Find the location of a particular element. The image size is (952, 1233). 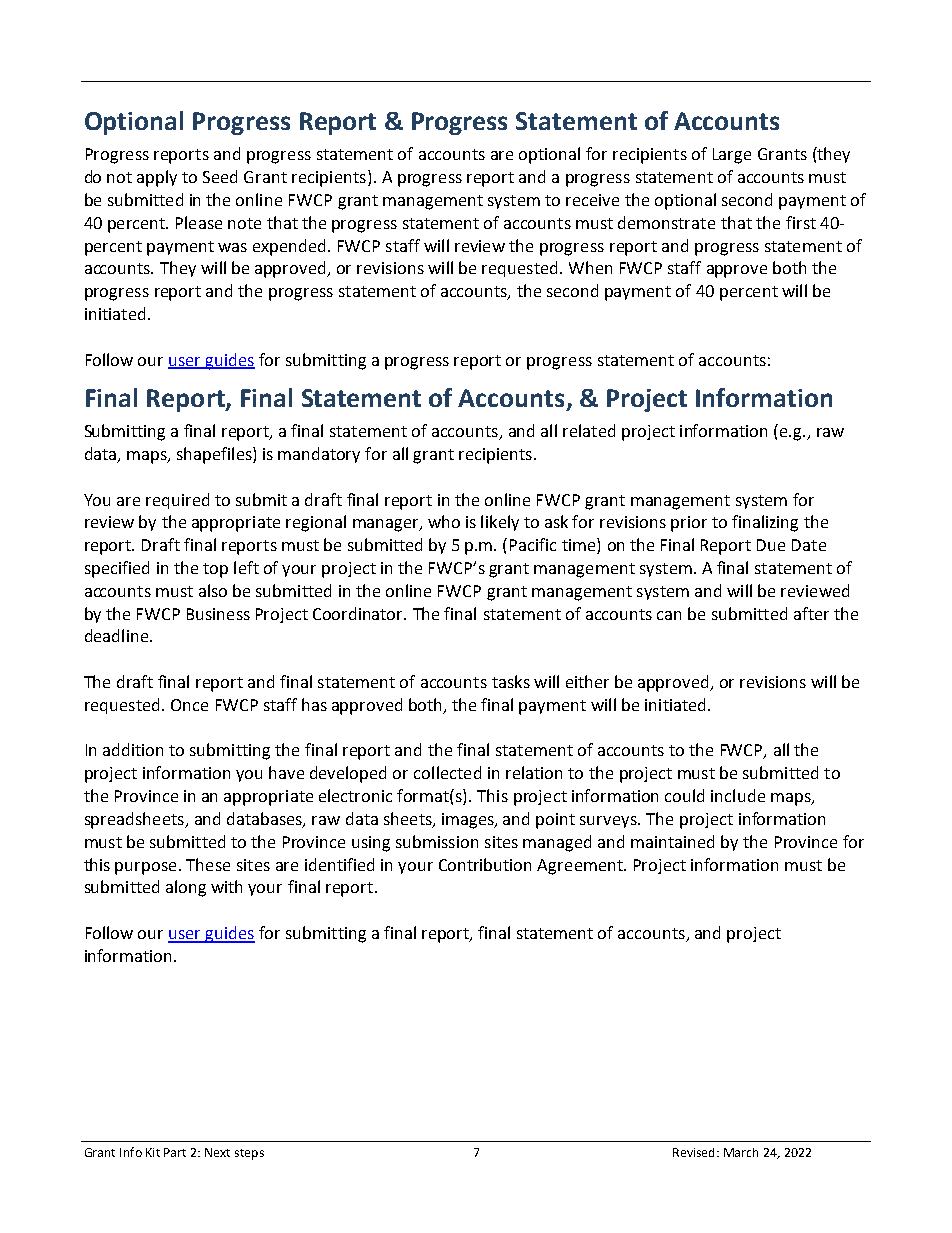

related is located at coordinates (589, 430).
